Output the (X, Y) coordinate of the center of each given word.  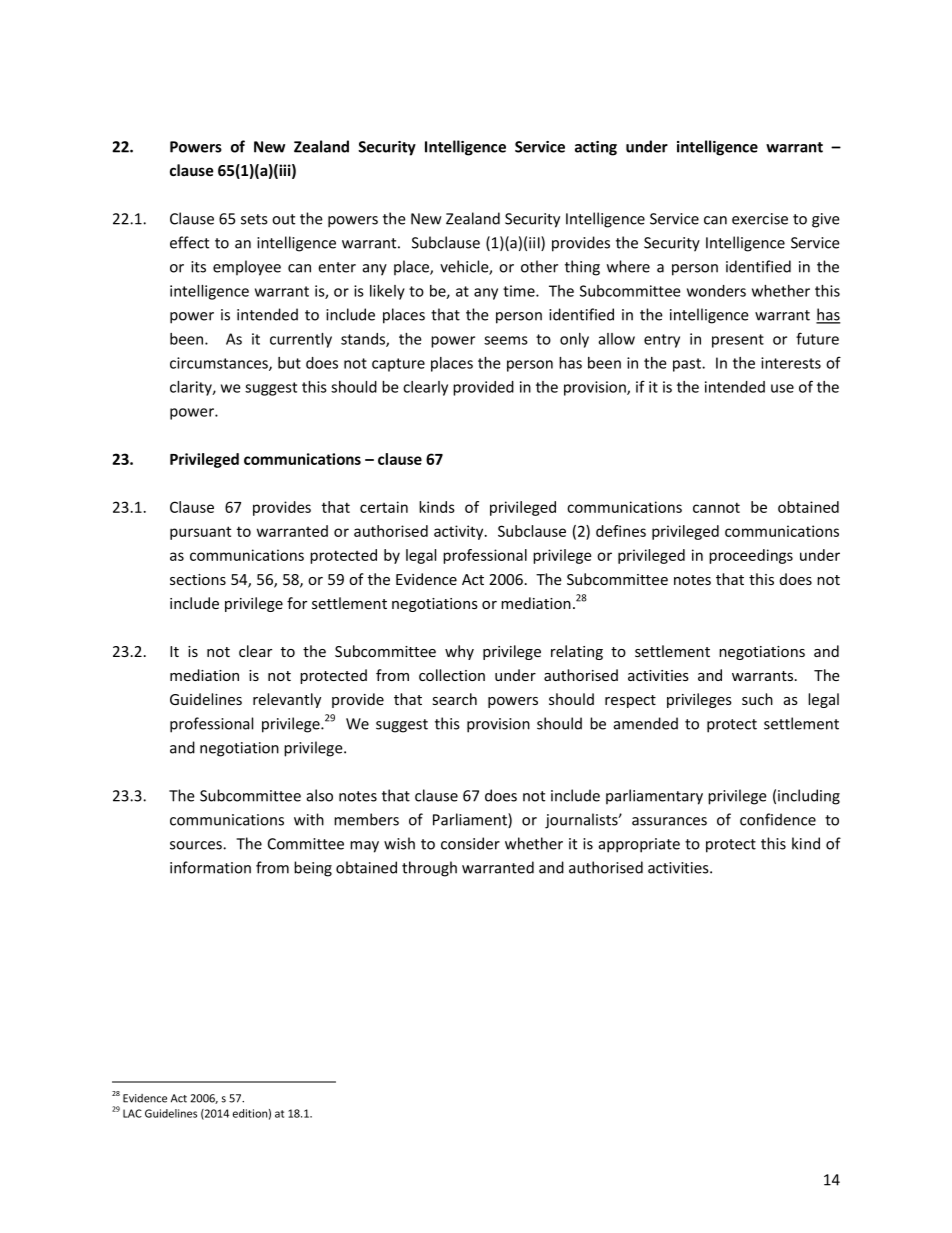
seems (506, 340)
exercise (760, 219)
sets (254, 219)
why (459, 652)
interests (791, 363)
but (289, 363)
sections (198, 579)
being (313, 869)
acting (596, 148)
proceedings (751, 556)
